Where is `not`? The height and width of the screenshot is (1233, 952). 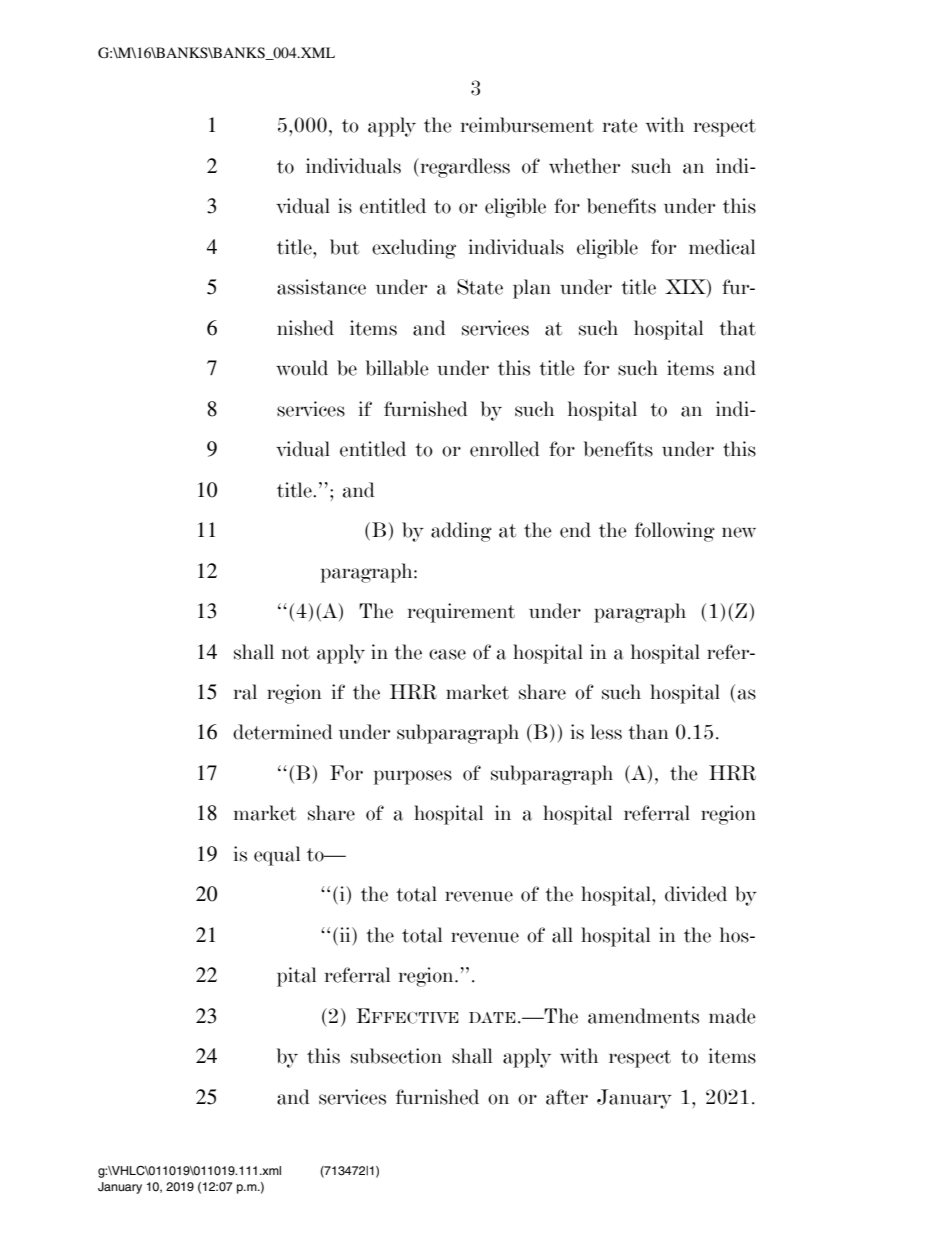
not is located at coordinates (296, 653).
